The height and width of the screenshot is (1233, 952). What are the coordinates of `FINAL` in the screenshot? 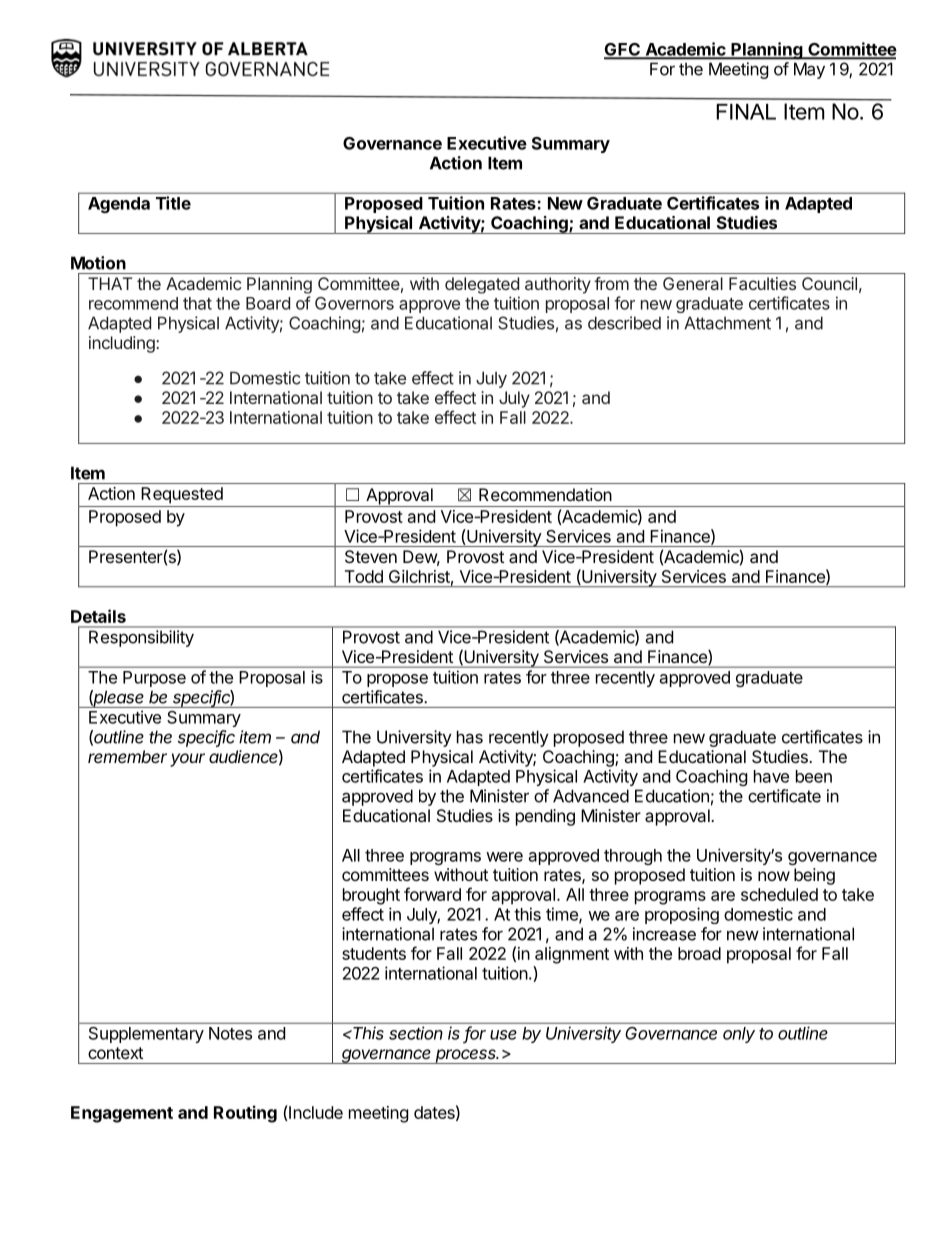 It's located at (746, 112).
